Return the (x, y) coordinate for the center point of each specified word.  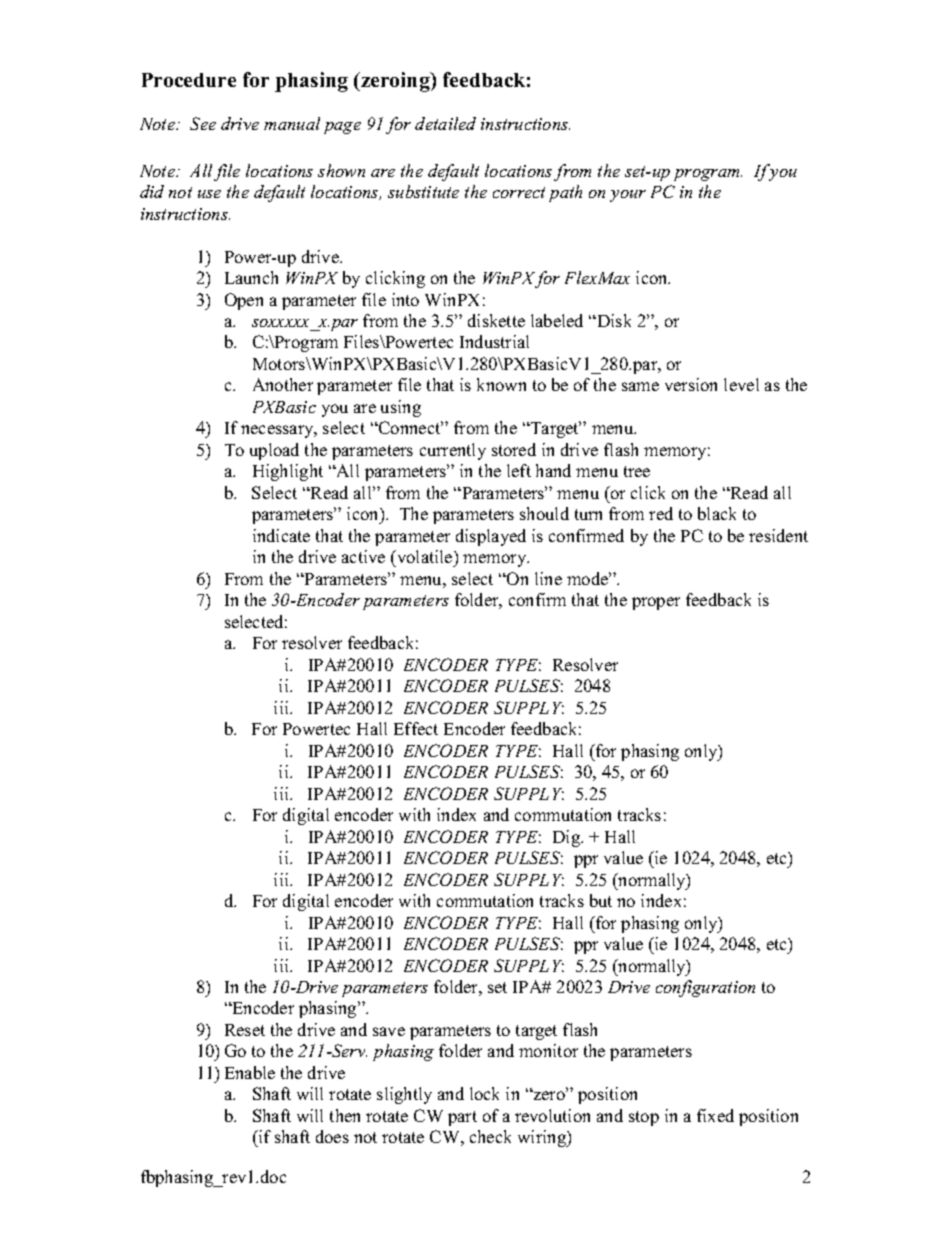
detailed (445, 123)
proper (656, 603)
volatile (425, 558)
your (628, 196)
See (203, 123)
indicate (281, 535)
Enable (250, 1072)
